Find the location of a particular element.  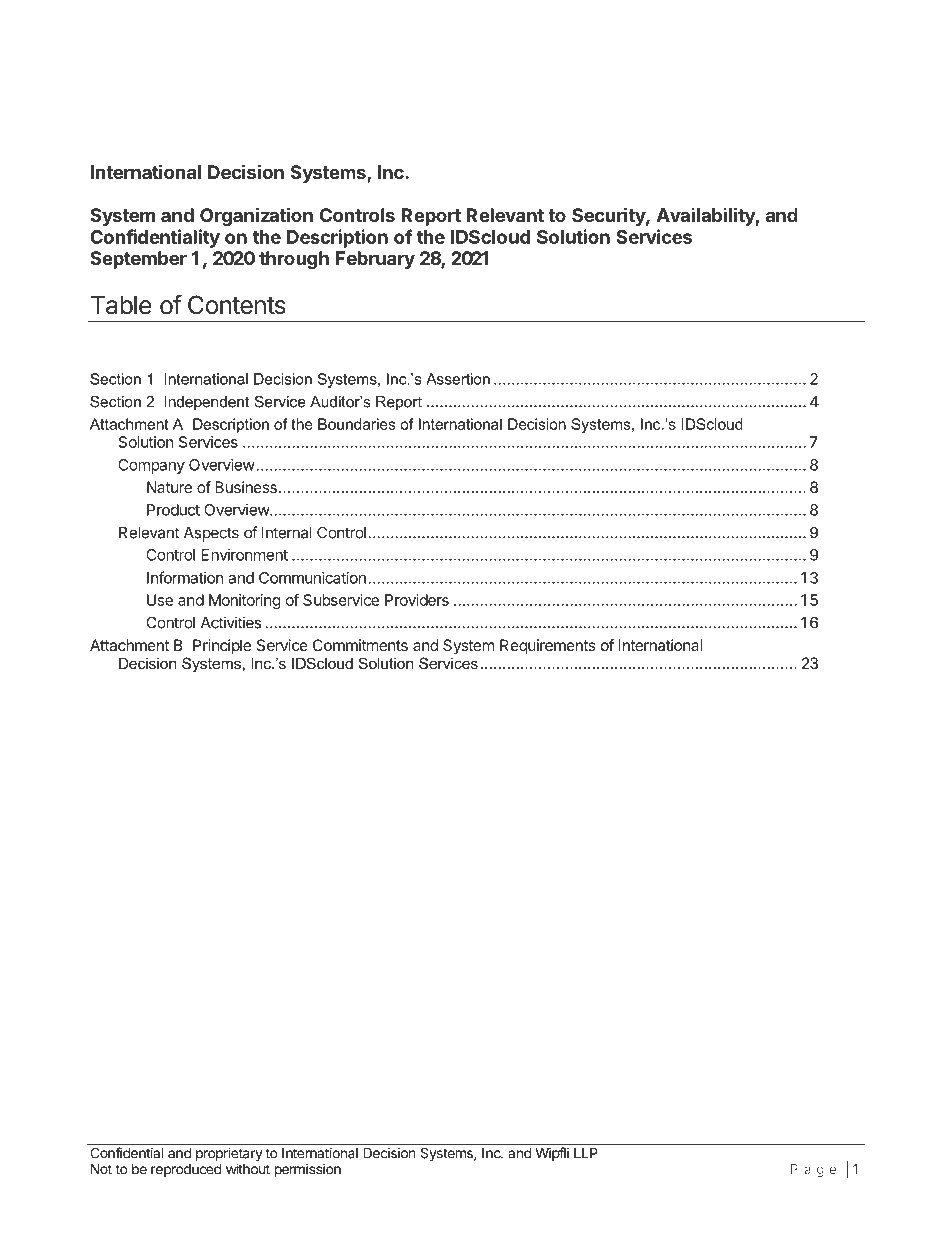

Requirements is located at coordinates (548, 647).
